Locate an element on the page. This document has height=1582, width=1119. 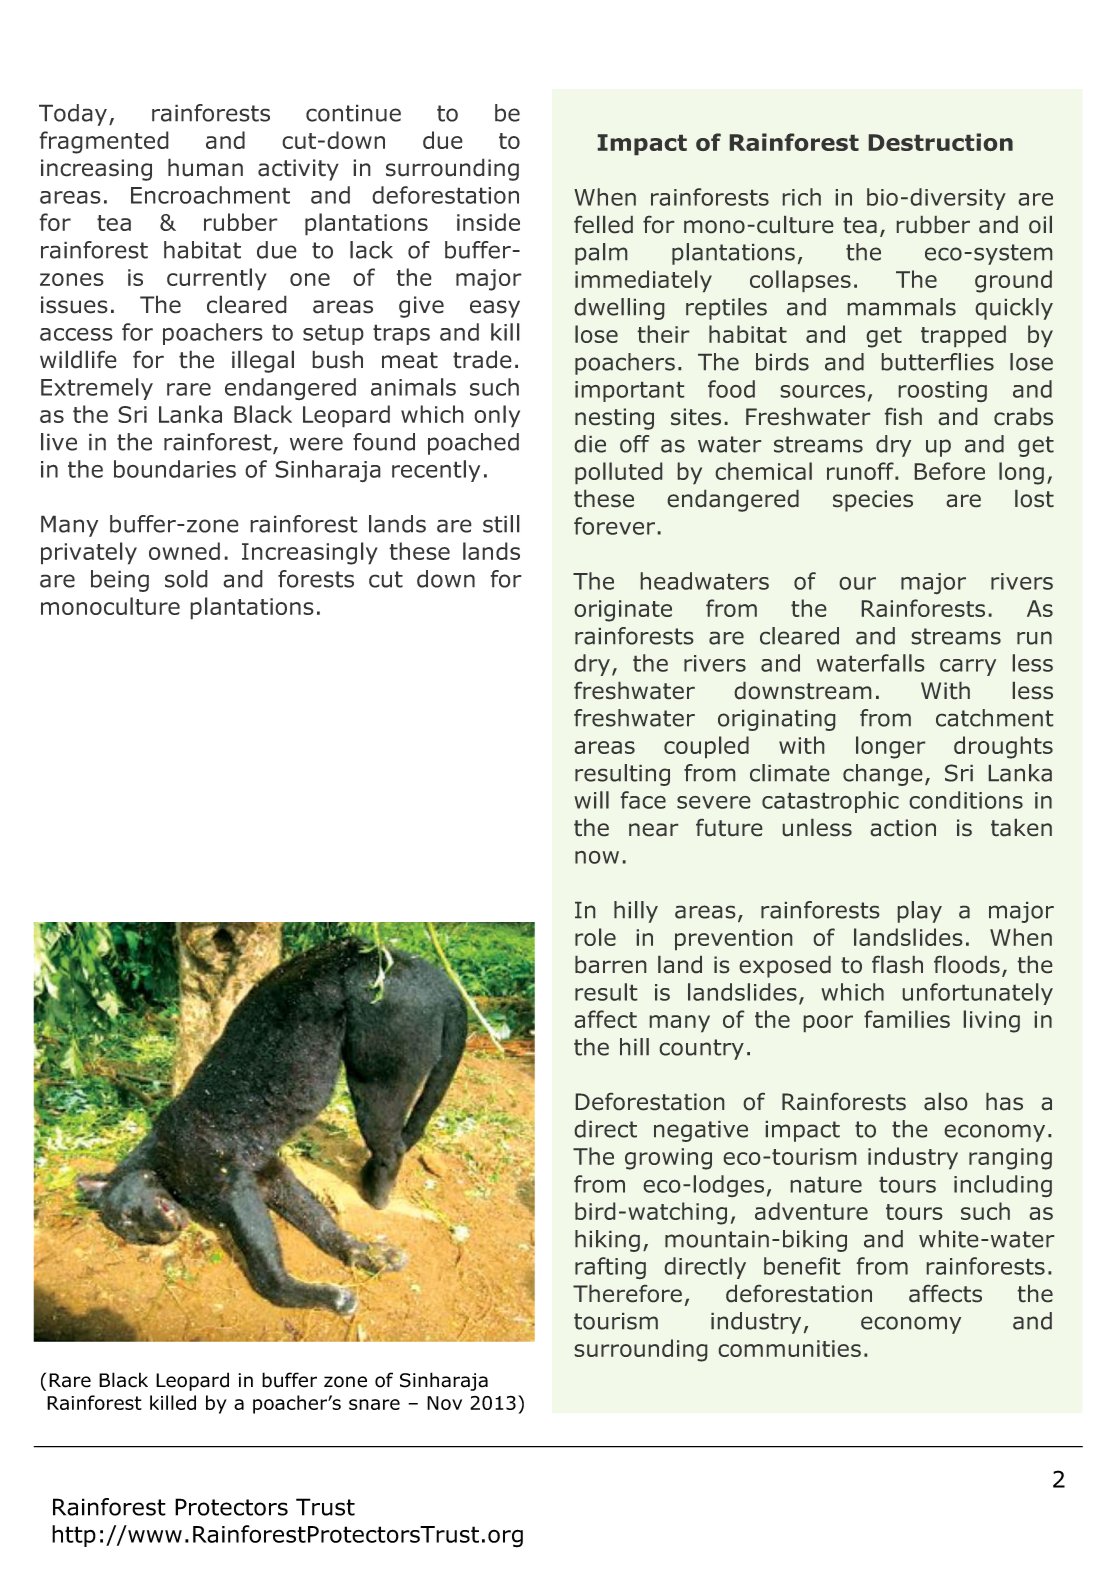
snare is located at coordinates (374, 1404).
